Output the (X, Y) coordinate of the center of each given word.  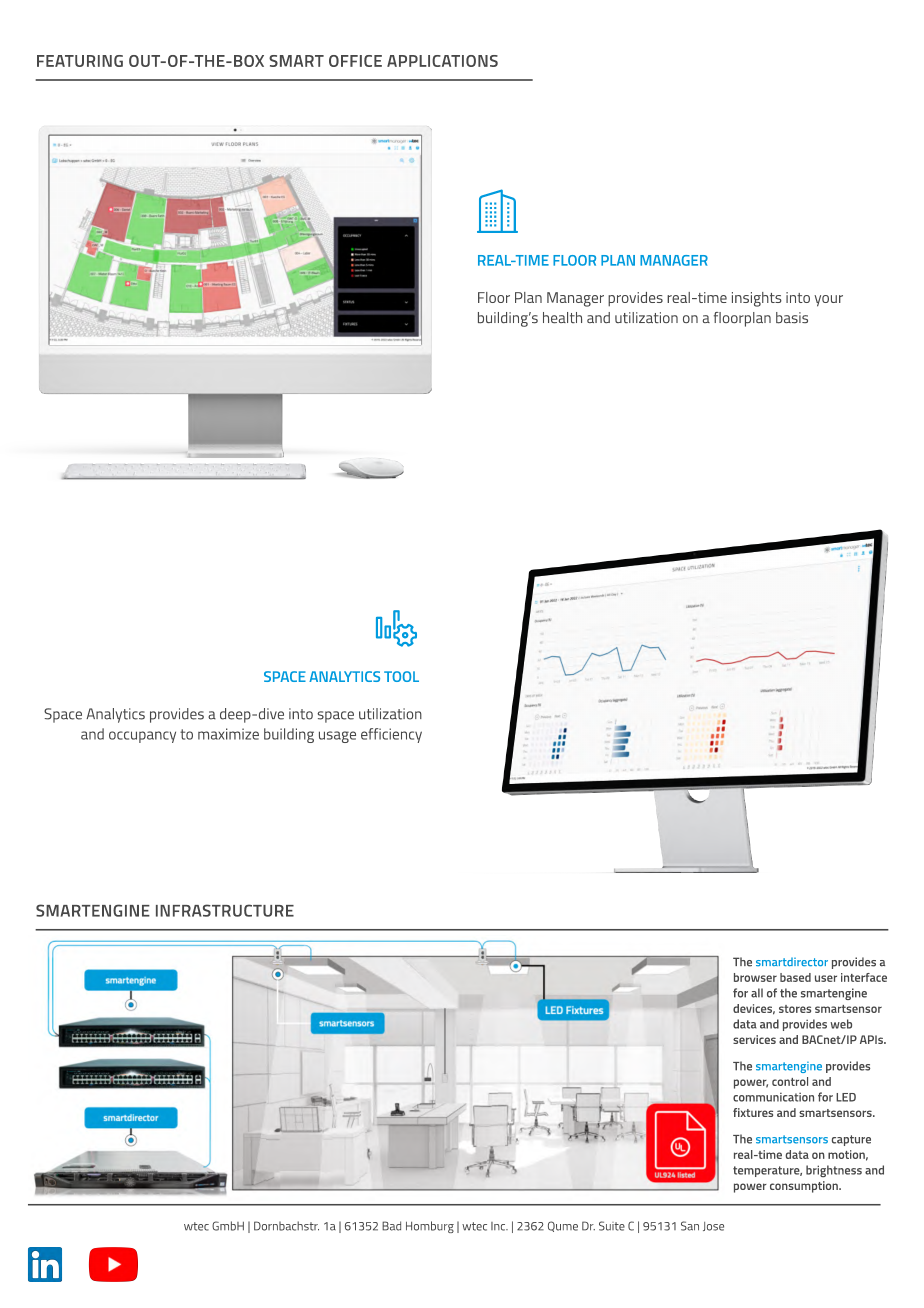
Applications (442, 61)
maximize (228, 734)
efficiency (391, 735)
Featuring (80, 61)
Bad (391, 1226)
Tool (401, 676)
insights (757, 299)
